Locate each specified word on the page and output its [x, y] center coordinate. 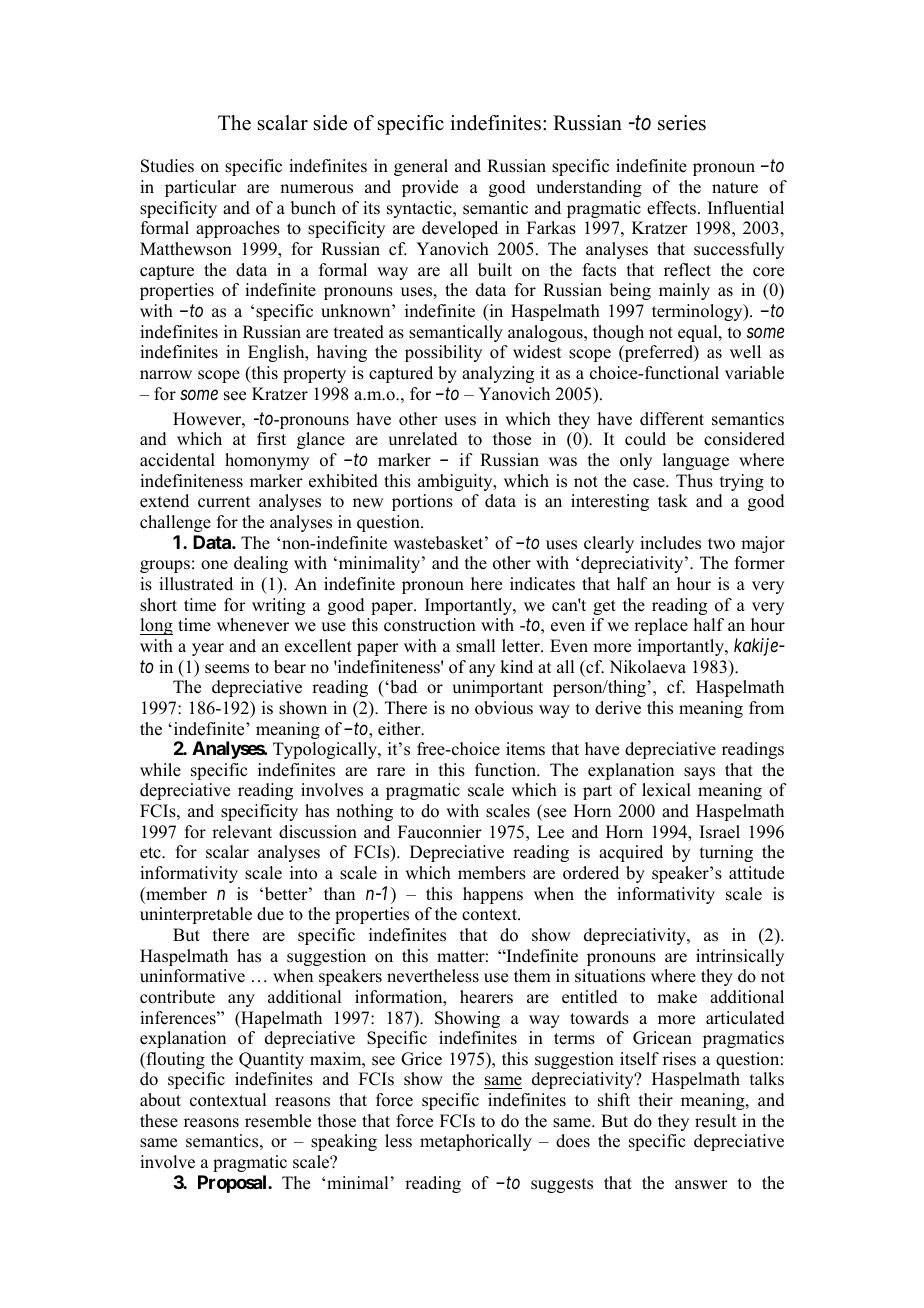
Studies [167, 166]
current [224, 502]
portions [422, 502]
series [682, 123]
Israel [720, 832]
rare [391, 772]
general [421, 167]
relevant [242, 832]
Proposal [233, 1184]
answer [701, 1185]
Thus [694, 481]
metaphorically [476, 1142]
